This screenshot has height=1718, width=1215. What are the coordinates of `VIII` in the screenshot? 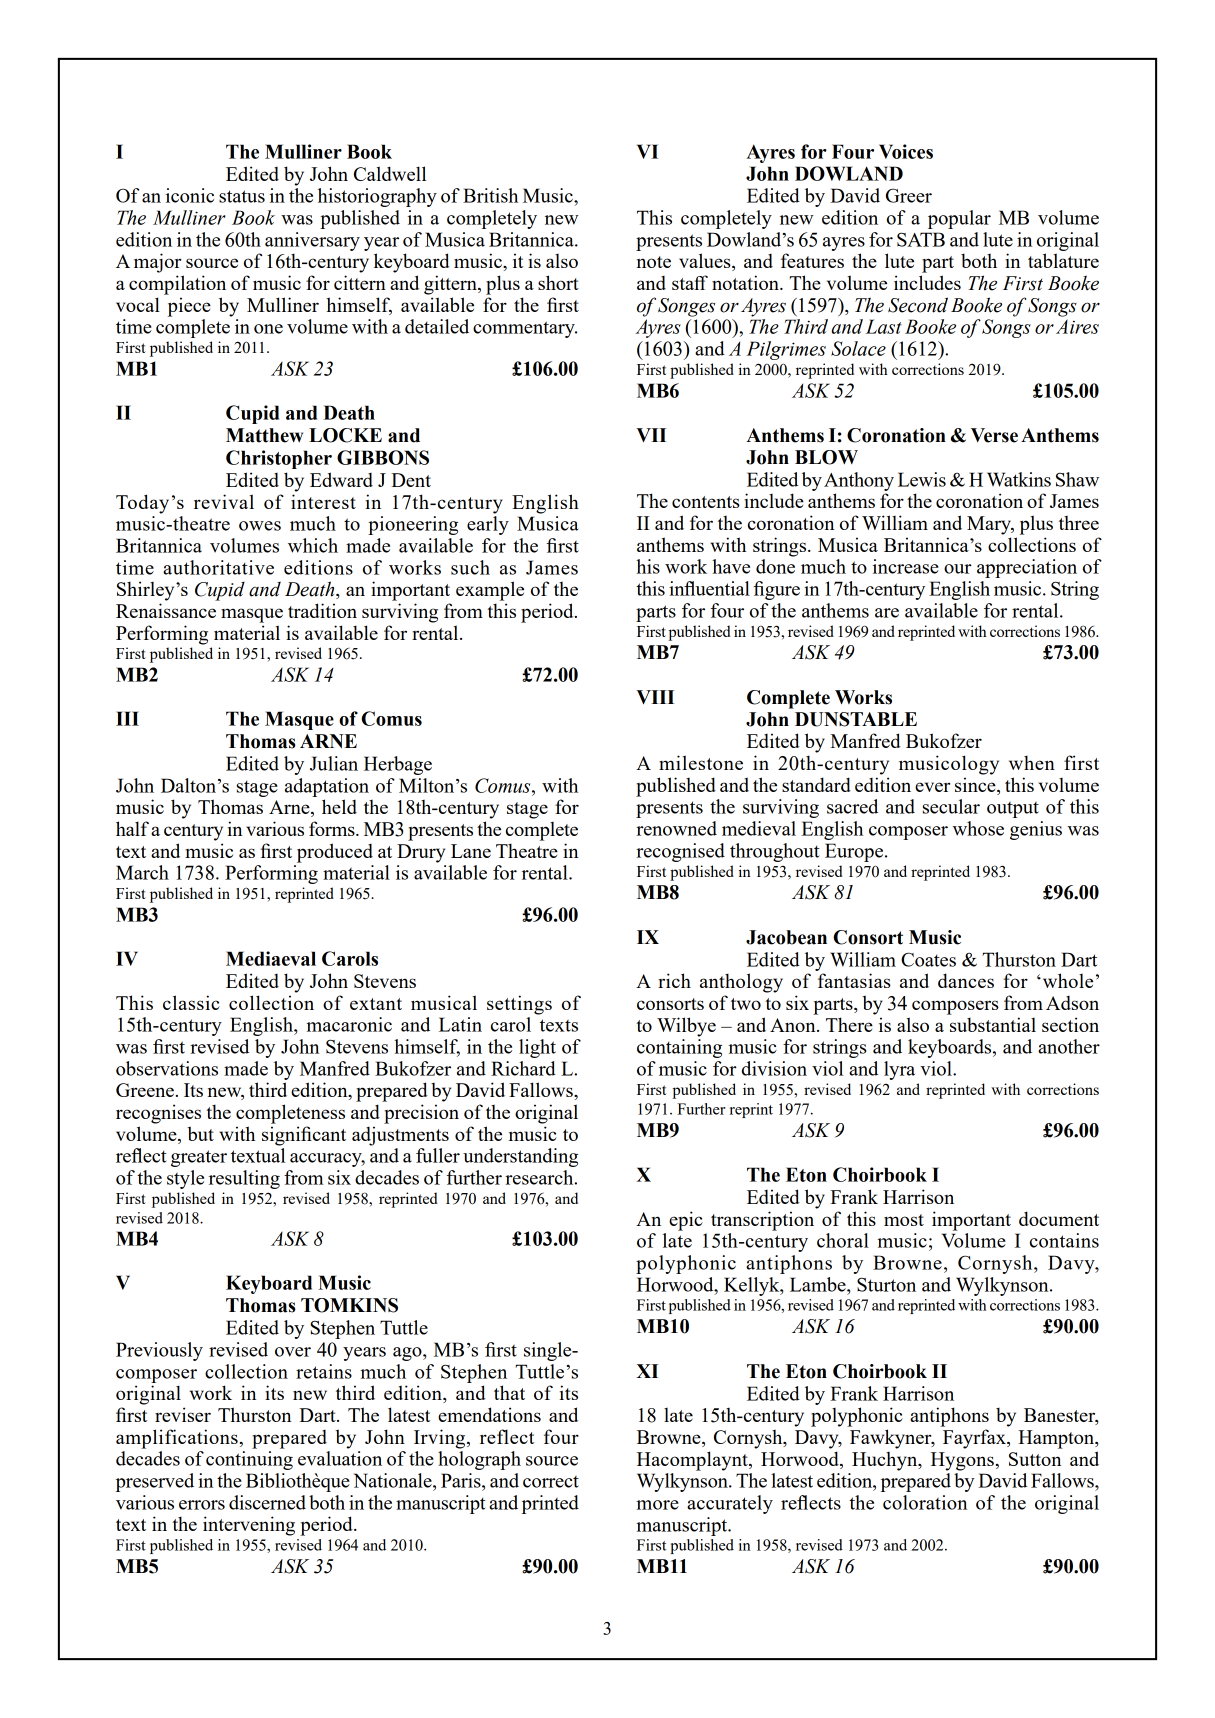 It's located at (655, 697).
